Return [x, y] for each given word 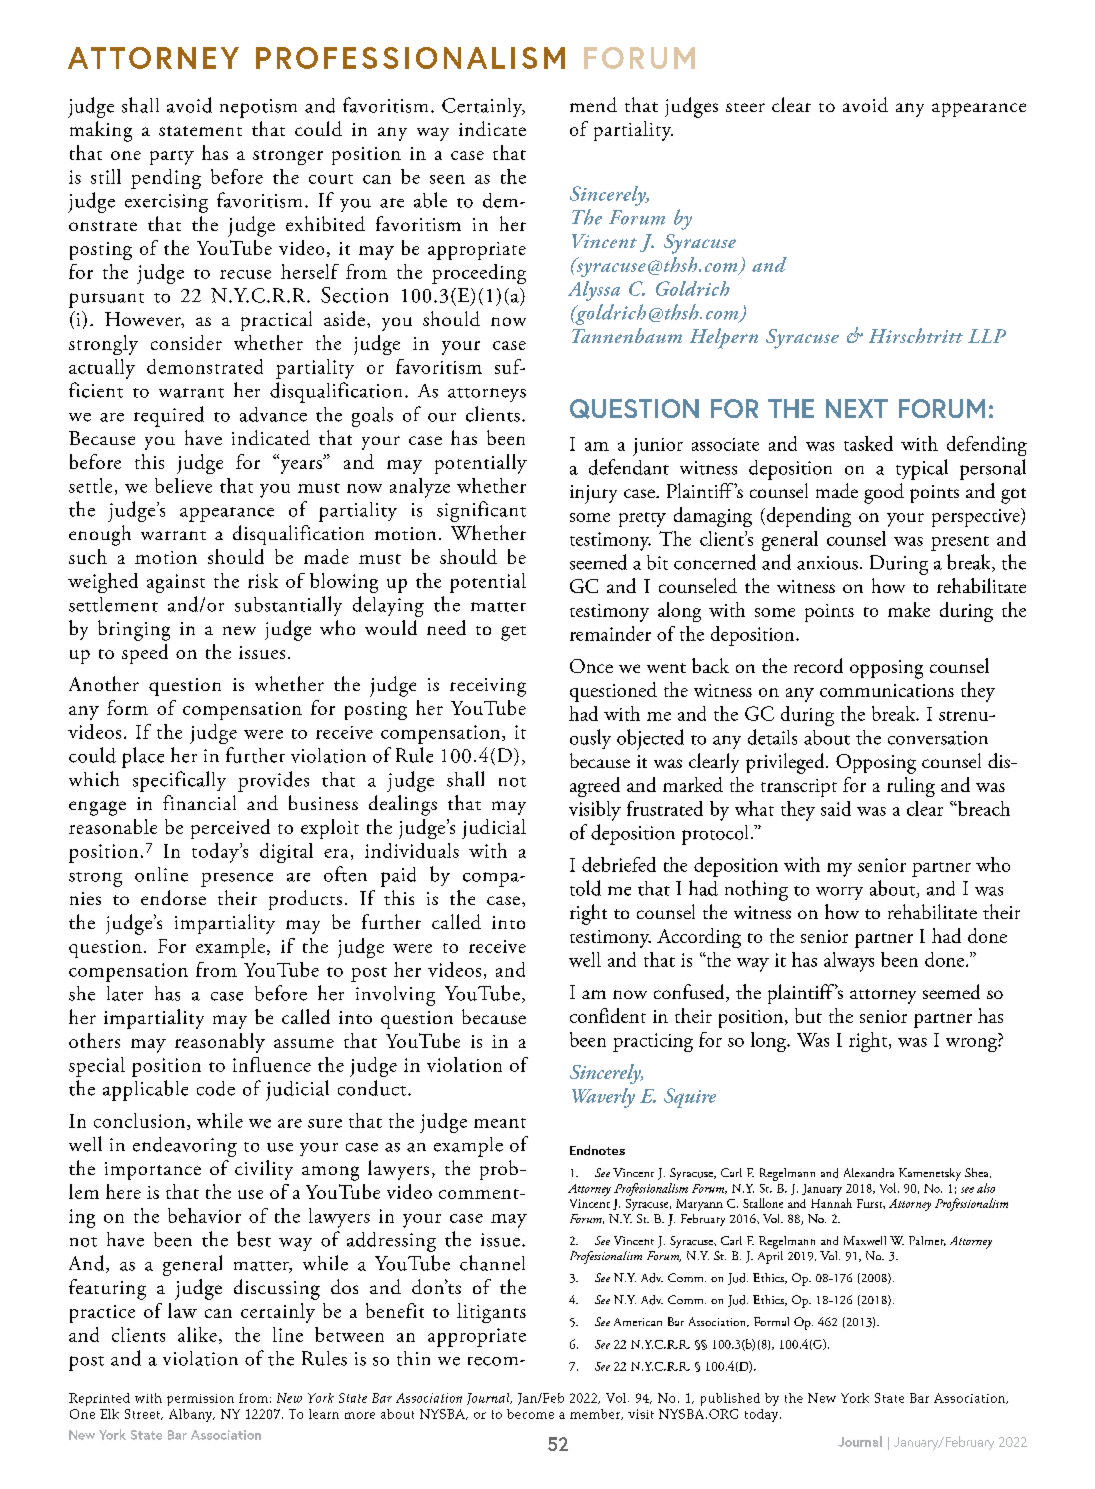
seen [447, 179]
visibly [595, 811]
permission [200, 1400]
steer [745, 107]
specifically [179, 781]
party [172, 158]
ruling [911, 787]
